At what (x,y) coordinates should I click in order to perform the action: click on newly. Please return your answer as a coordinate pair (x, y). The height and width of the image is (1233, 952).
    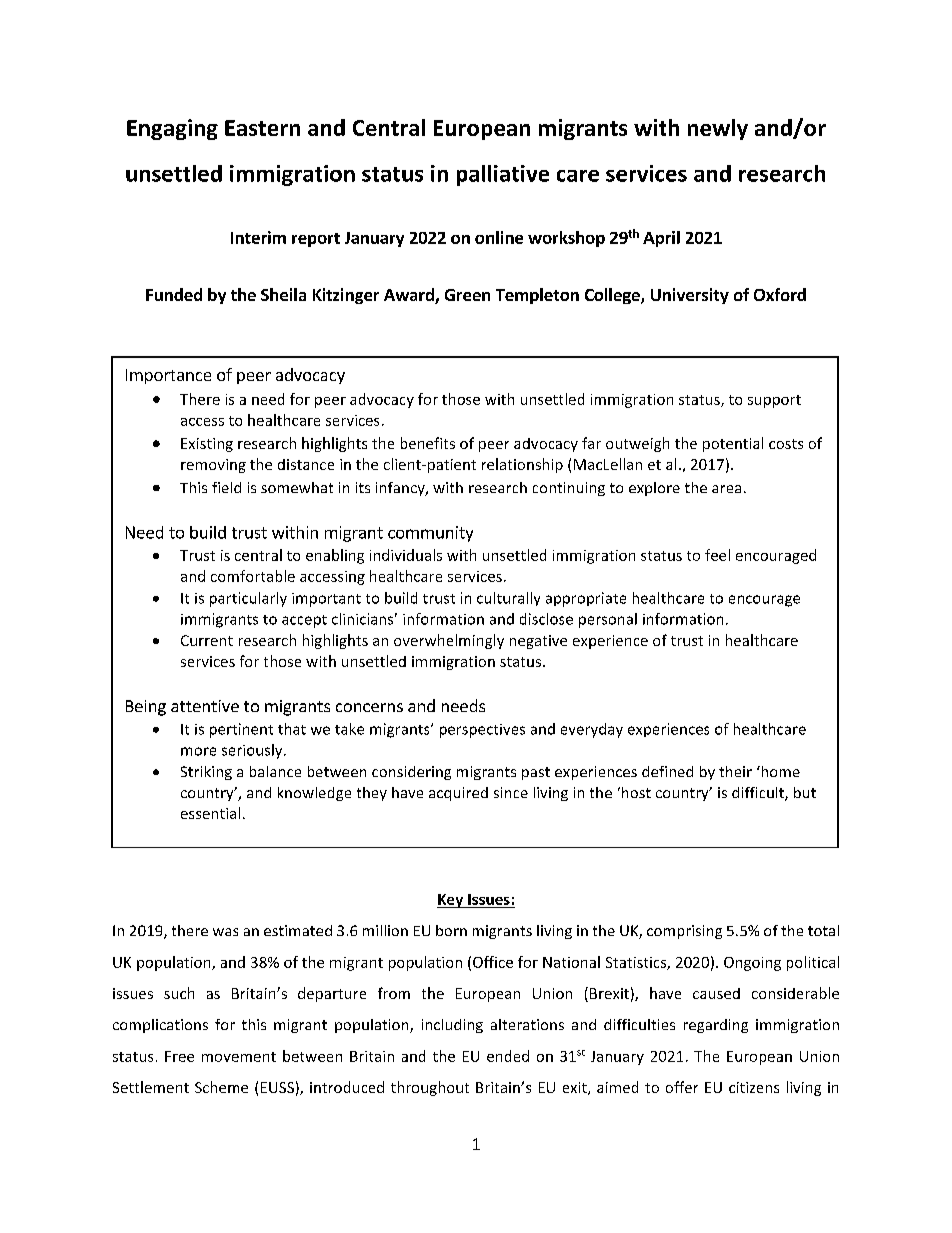
    Looking at the image, I should click on (718, 129).
